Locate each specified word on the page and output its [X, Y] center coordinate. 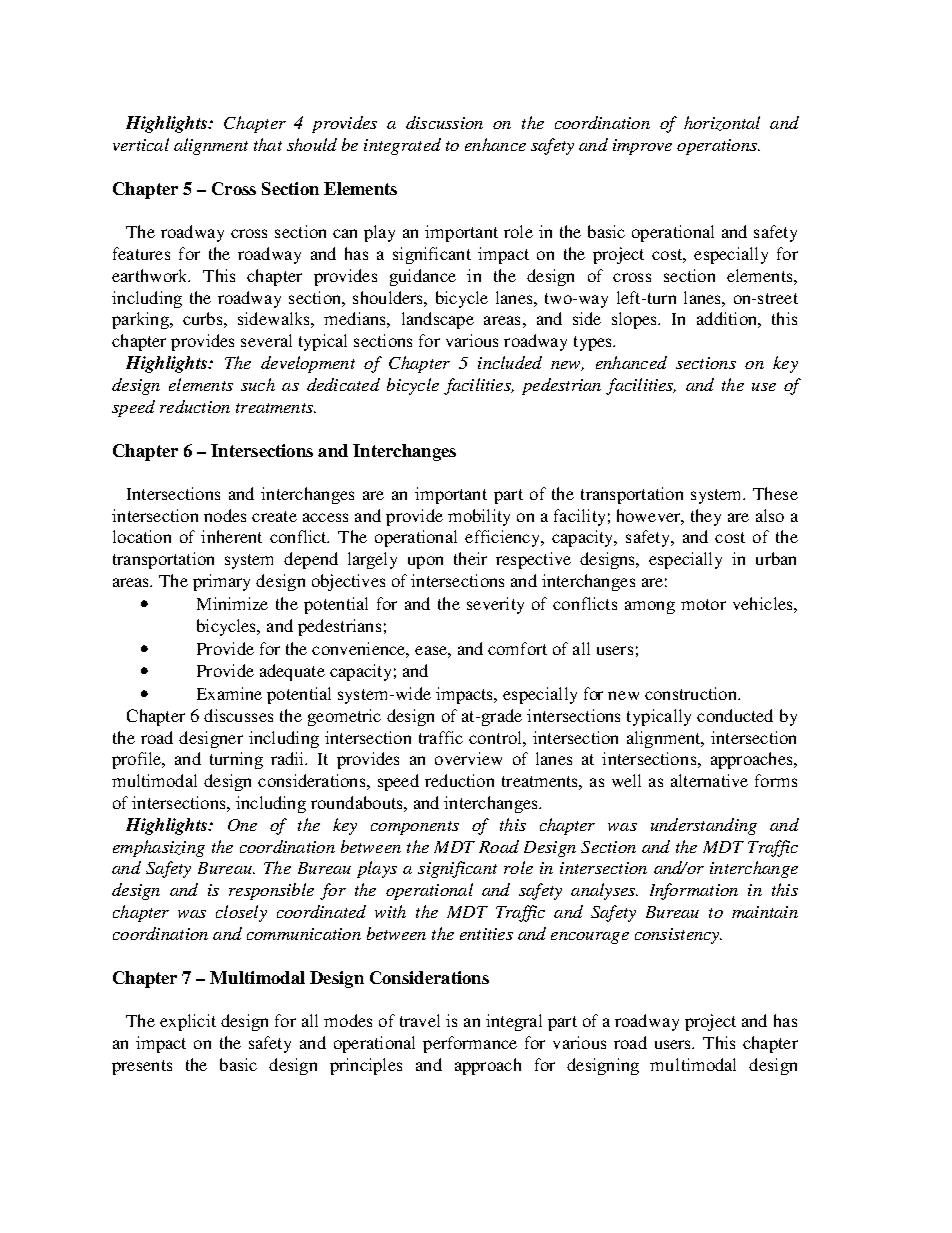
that [268, 144]
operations [718, 147]
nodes [225, 515]
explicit [188, 1022]
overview [468, 758]
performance [470, 1044]
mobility [479, 517]
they [706, 517]
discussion [444, 122]
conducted [735, 715]
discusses [238, 715]
